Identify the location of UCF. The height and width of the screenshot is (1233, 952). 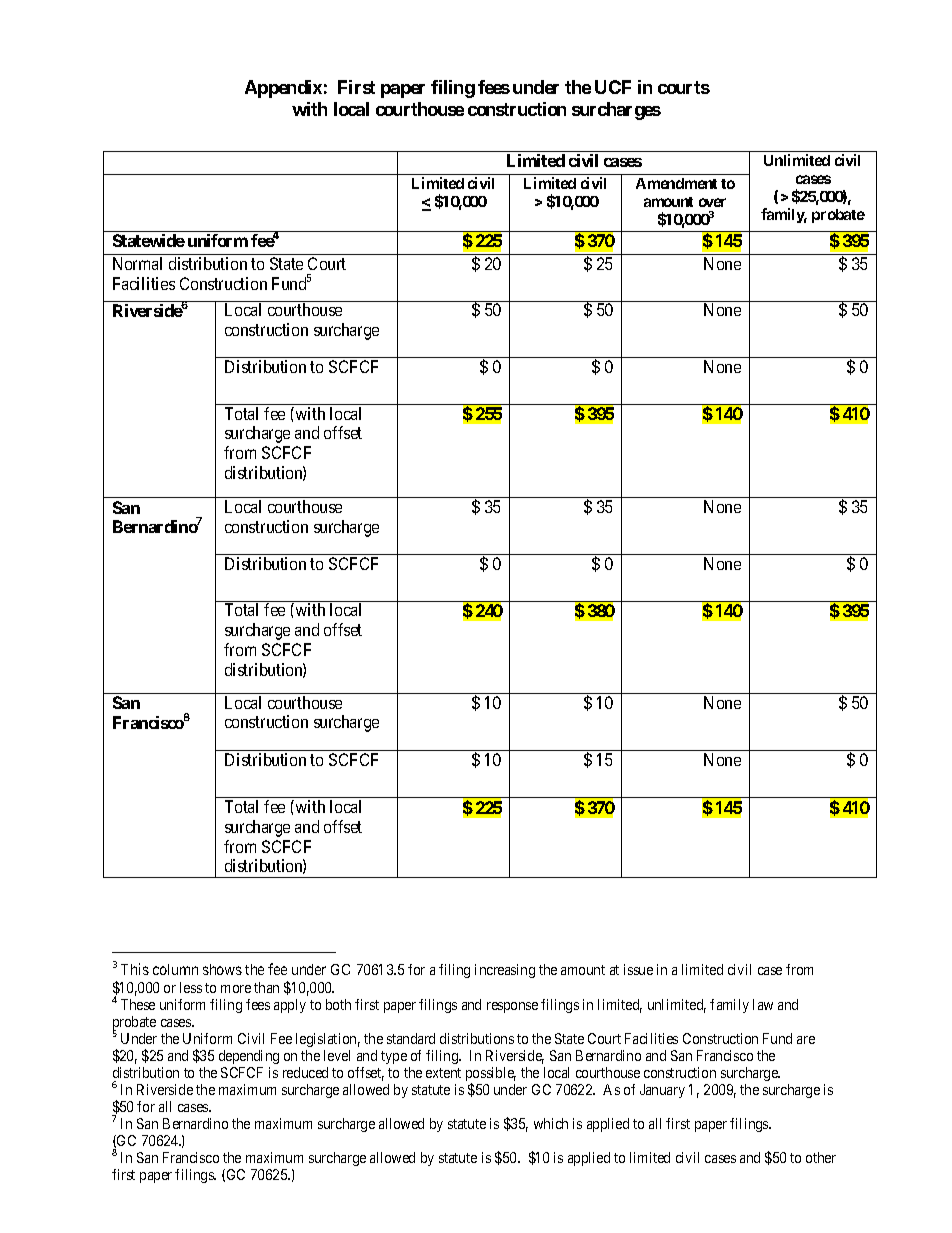
(613, 87).
